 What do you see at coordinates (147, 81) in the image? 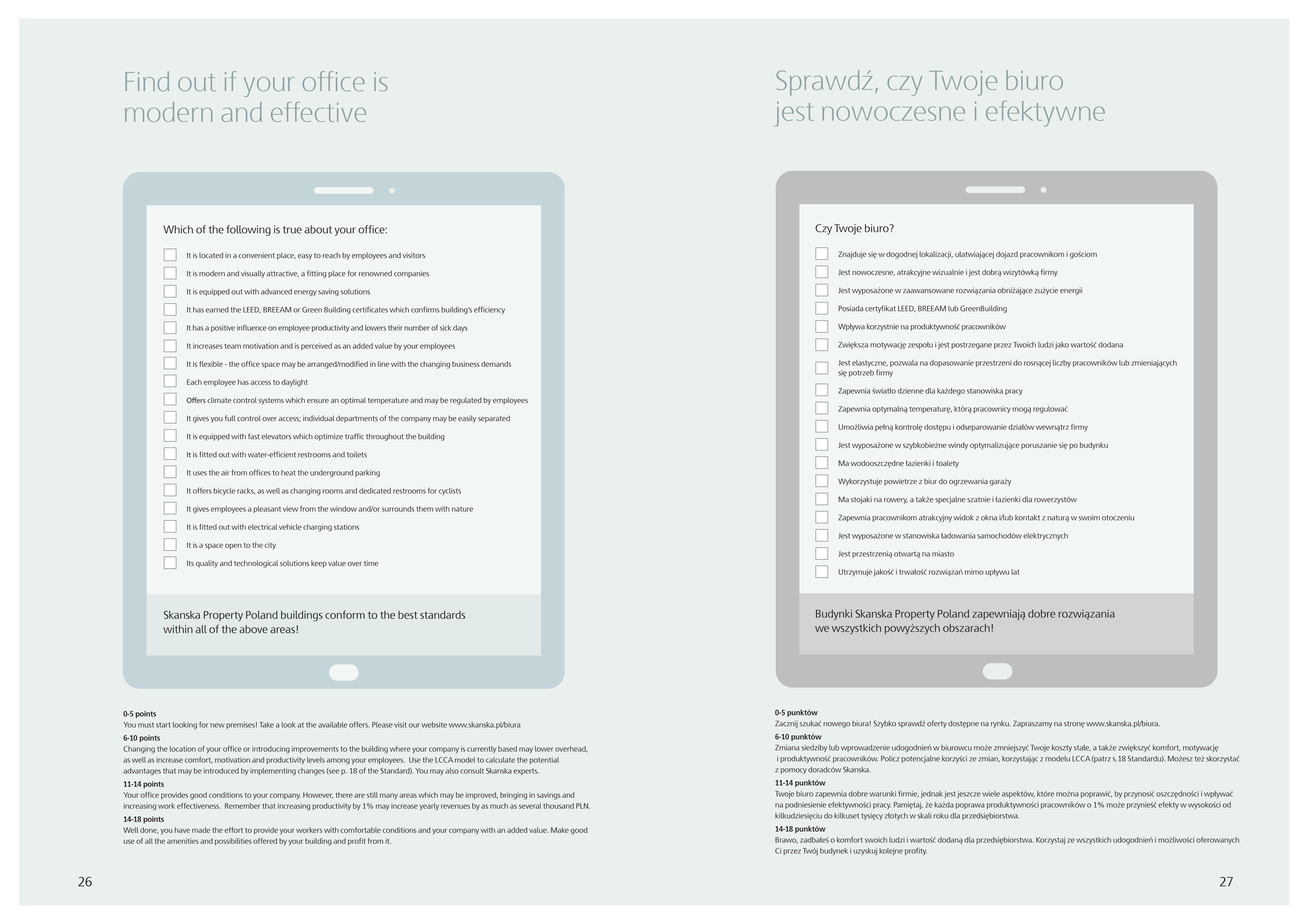
I see `Find` at bounding box center [147, 81].
